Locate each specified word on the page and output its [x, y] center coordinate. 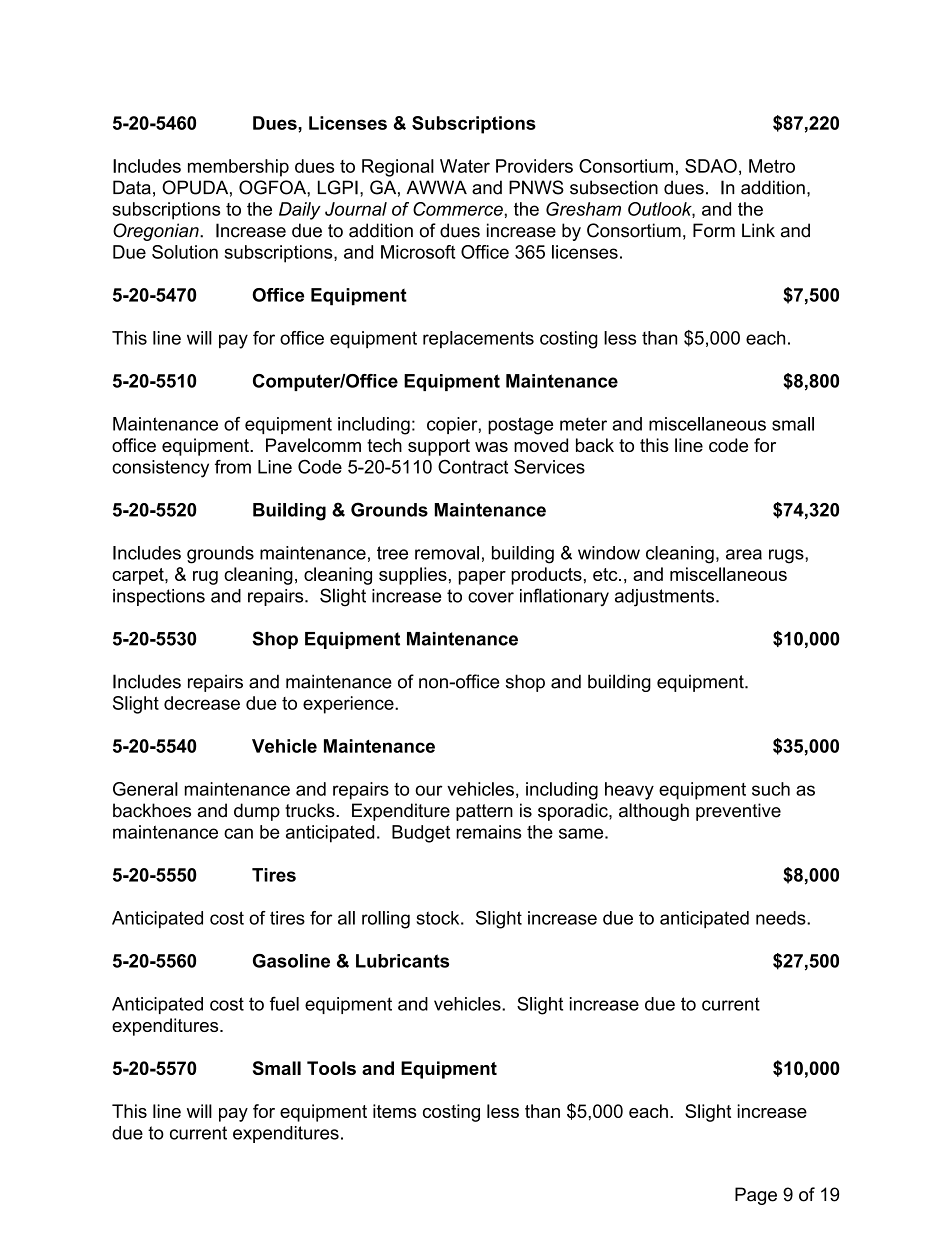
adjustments [666, 598]
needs [782, 918]
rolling [386, 920]
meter [583, 424]
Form [714, 230]
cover [491, 597]
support [439, 447]
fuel [284, 1004]
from [233, 467]
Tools [331, 1068]
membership [238, 168]
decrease [202, 703]
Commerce [458, 209]
